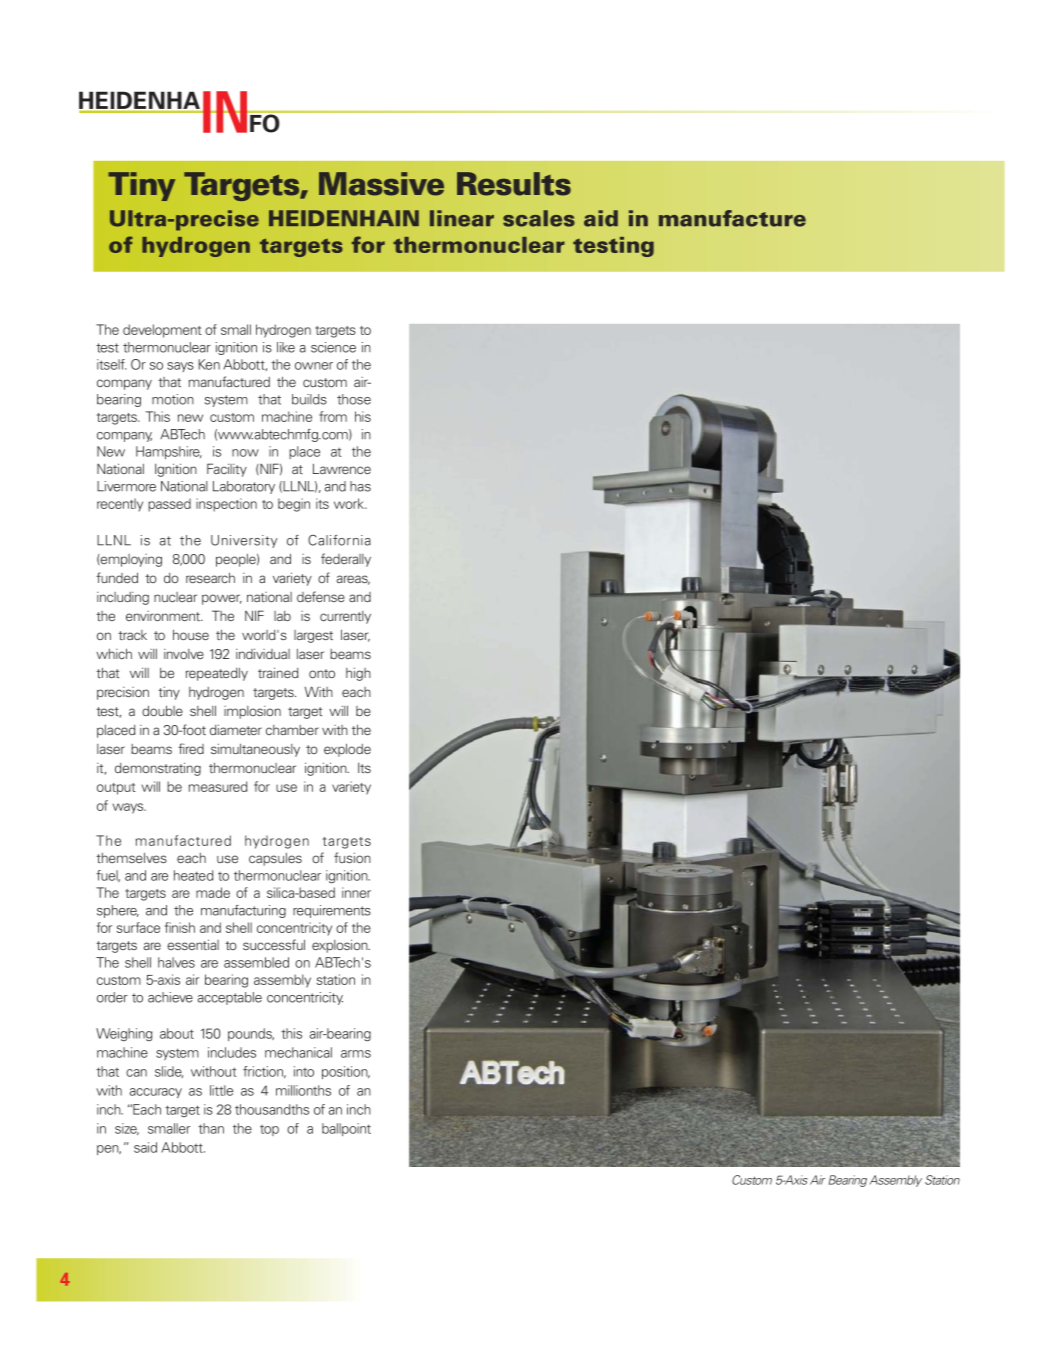 Image resolution: width=1041 pixels, height=1347 pixels. Describe the element at coordinates (322, 673) in the screenshot. I see `onto` at that location.
